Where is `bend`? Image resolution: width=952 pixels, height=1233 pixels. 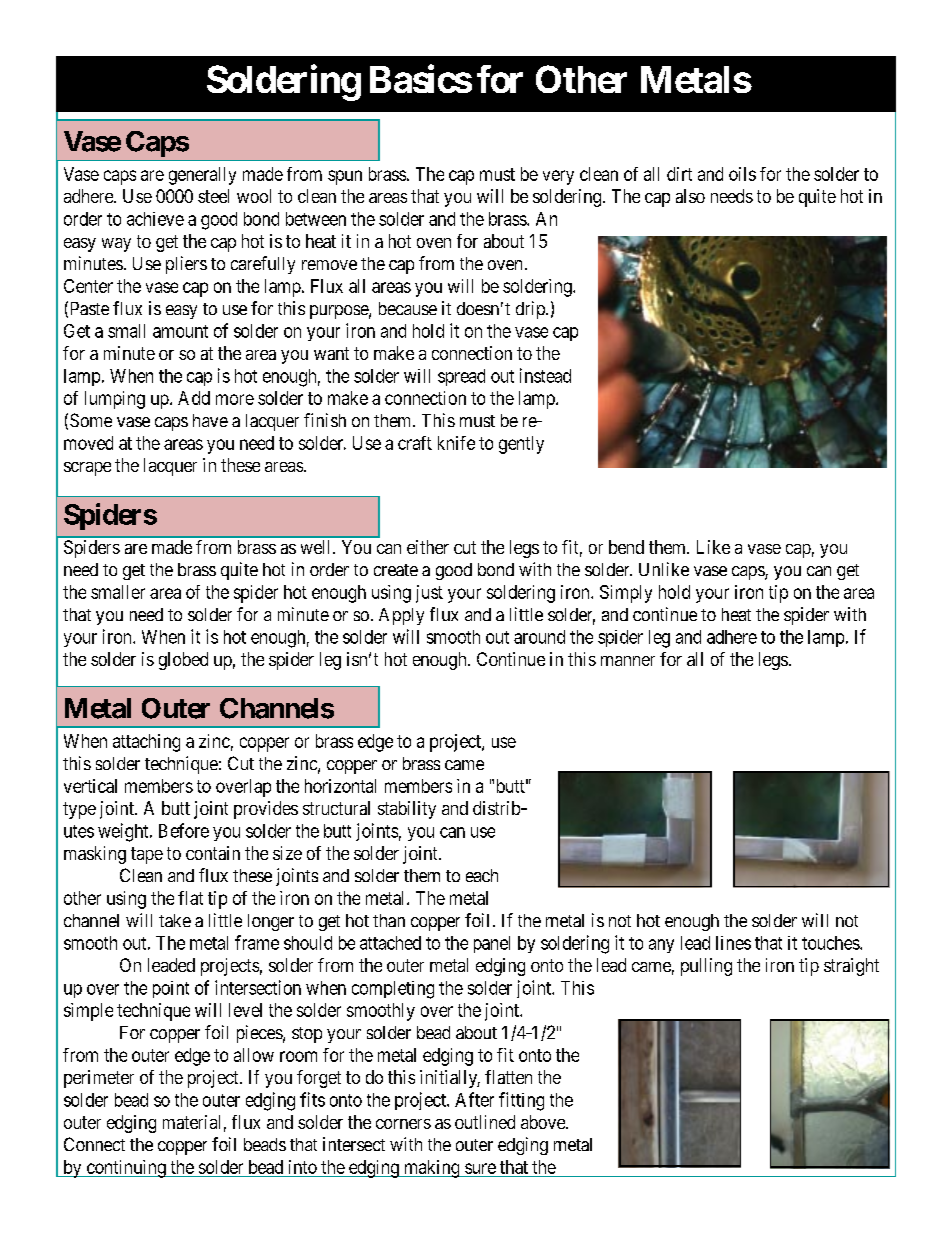
bend is located at coordinates (626, 547).
